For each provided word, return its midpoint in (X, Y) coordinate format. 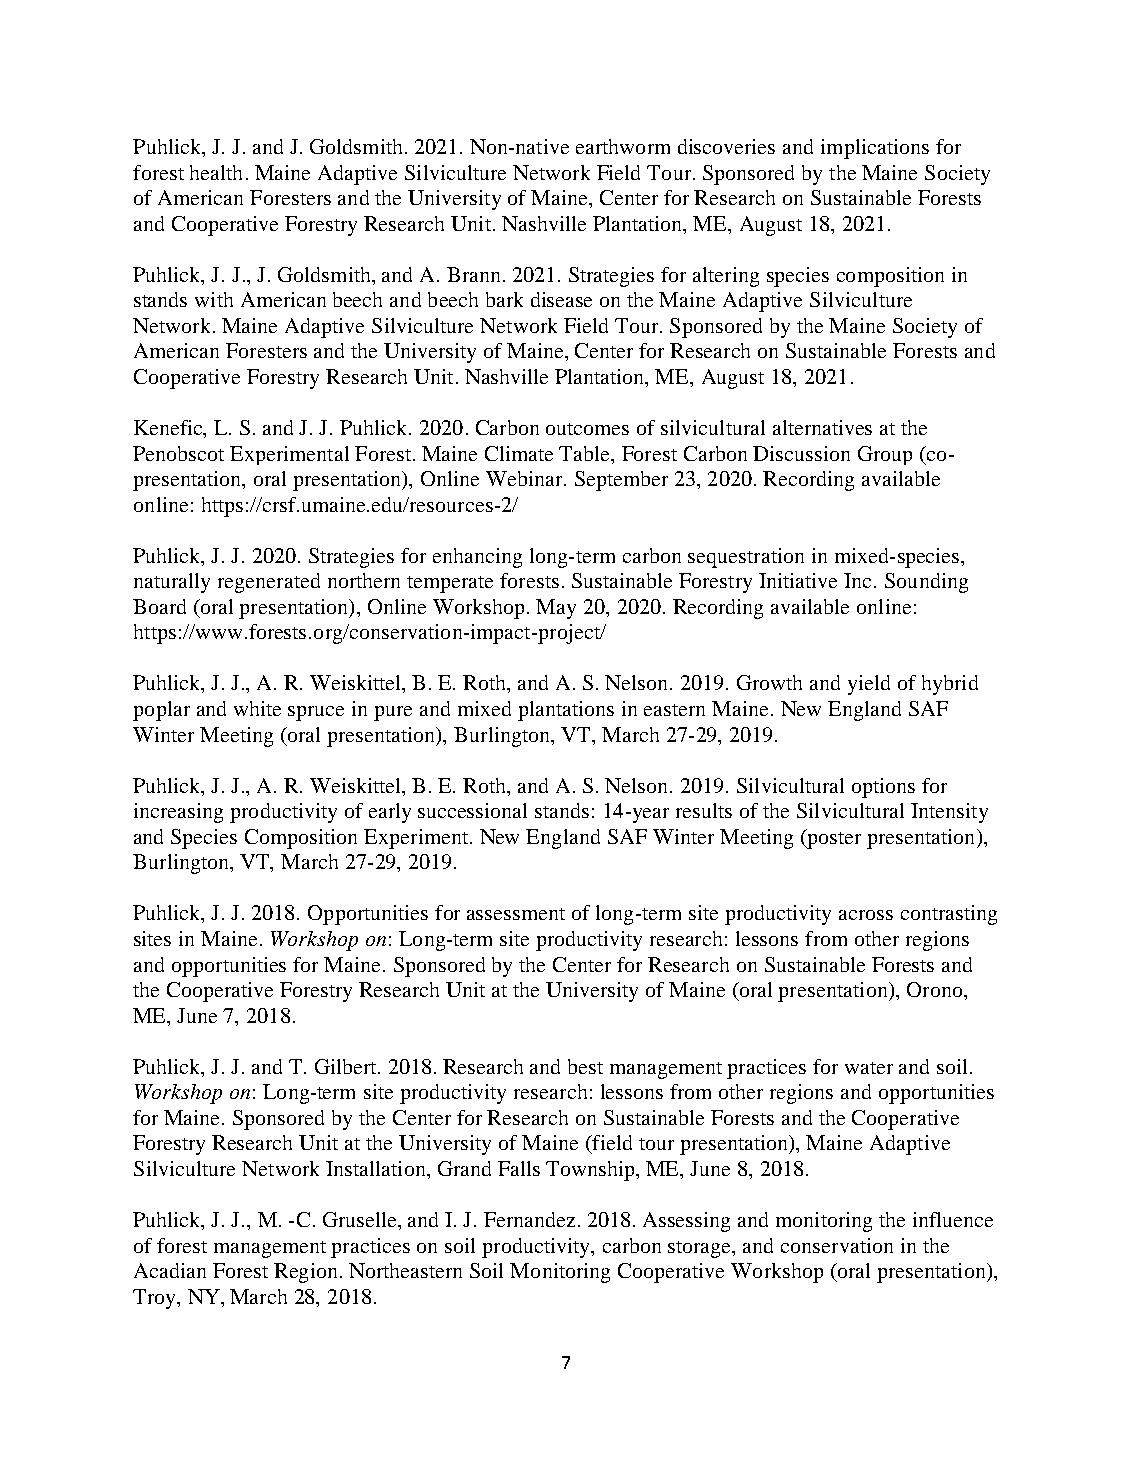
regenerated (269, 583)
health (216, 172)
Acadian (170, 1270)
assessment (516, 914)
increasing (178, 813)
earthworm (623, 146)
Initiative (798, 580)
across (866, 915)
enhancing (477, 558)
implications (875, 149)
